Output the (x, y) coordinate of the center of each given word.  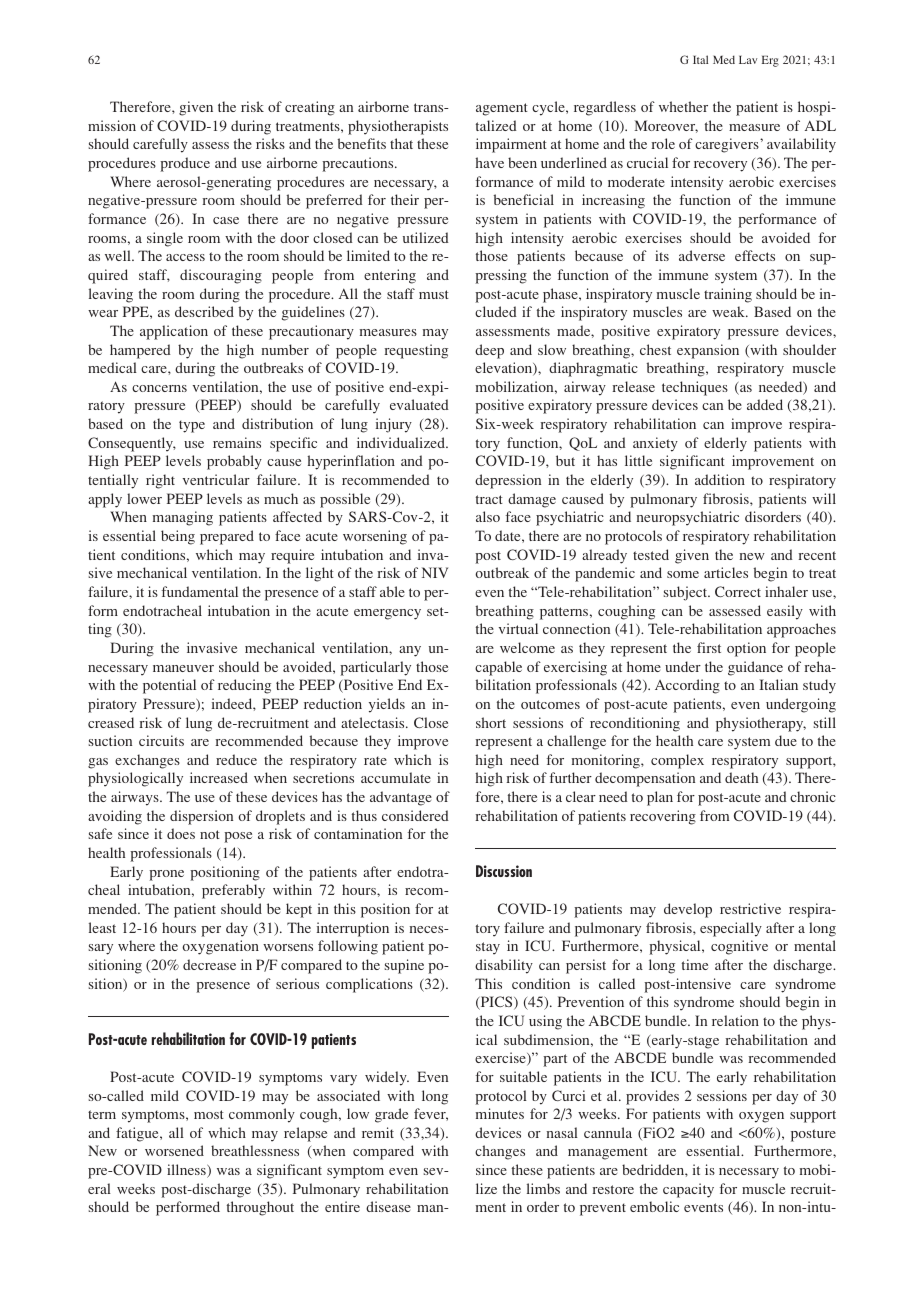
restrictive (750, 908)
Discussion (504, 871)
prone (166, 875)
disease (388, 1206)
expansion (708, 351)
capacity (688, 1190)
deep (489, 351)
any (410, 651)
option (746, 649)
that (401, 143)
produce (185, 164)
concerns (159, 388)
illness (187, 1171)
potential (169, 686)
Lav (748, 60)
